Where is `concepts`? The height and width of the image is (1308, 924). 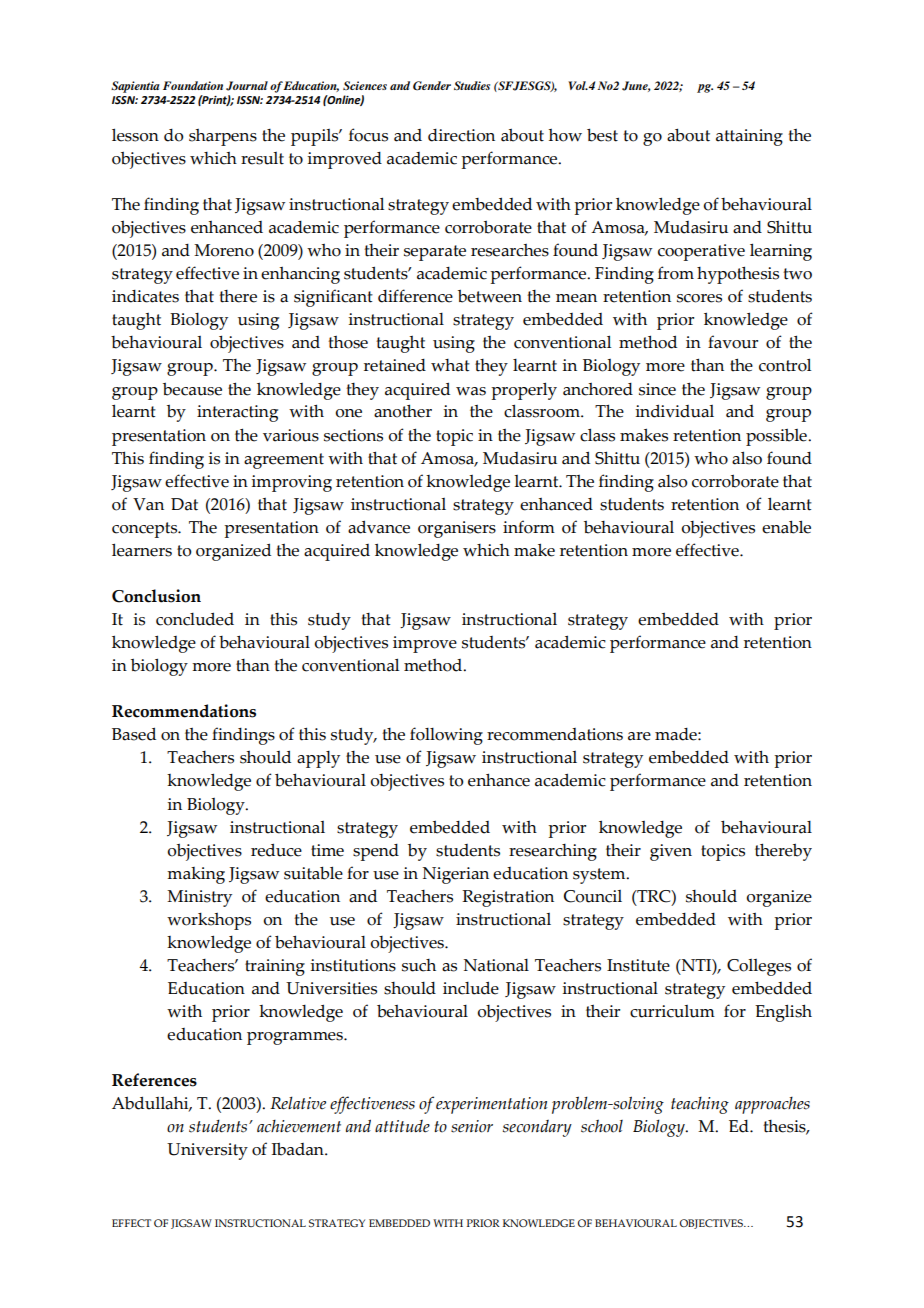 concepts is located at coordinates (146, 530).
